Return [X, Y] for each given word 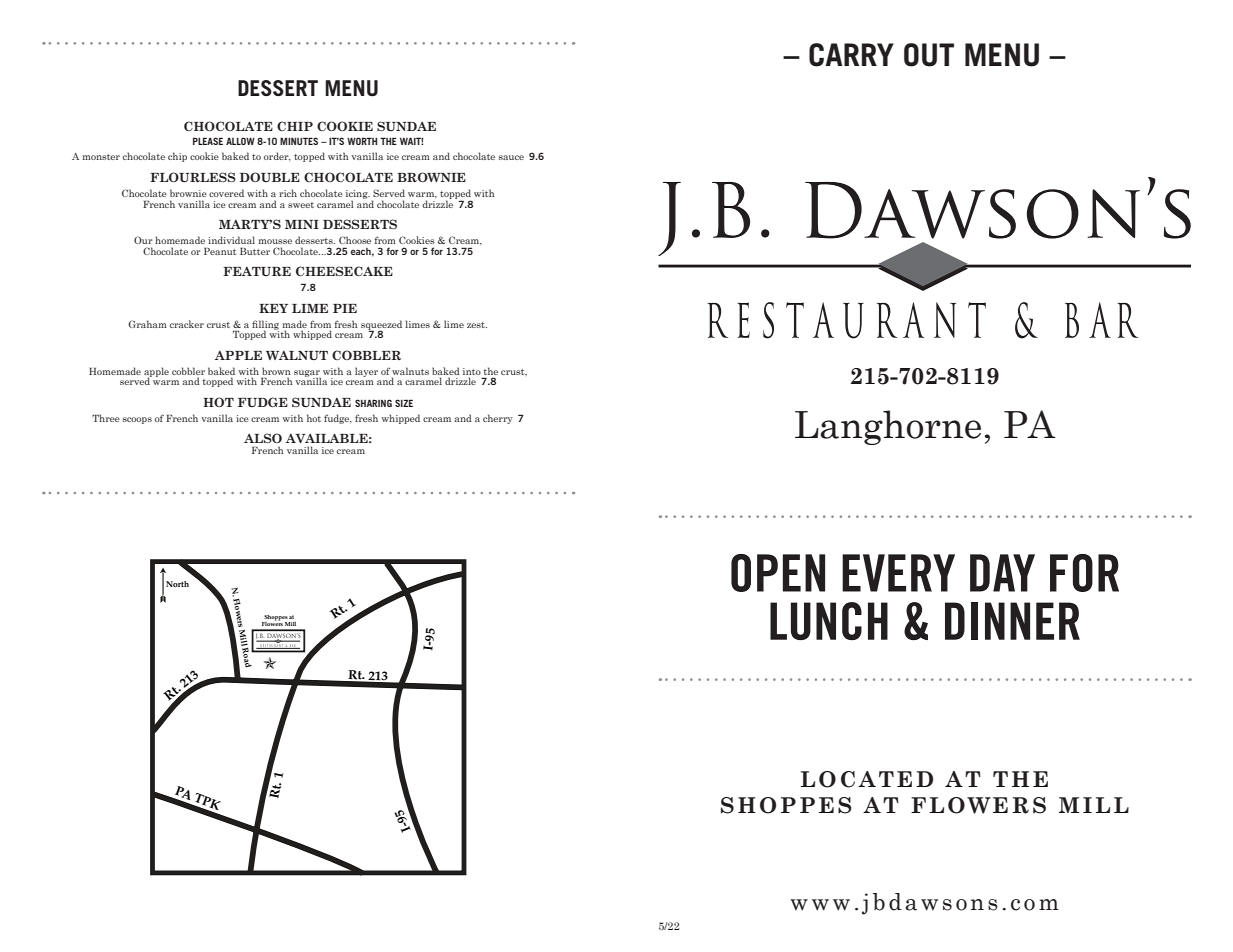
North [177, 584]
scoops [137, 420]
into [472, 371]
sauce [511, 157]
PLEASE [208, 141]
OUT [929, 55]
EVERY [898, 573]
